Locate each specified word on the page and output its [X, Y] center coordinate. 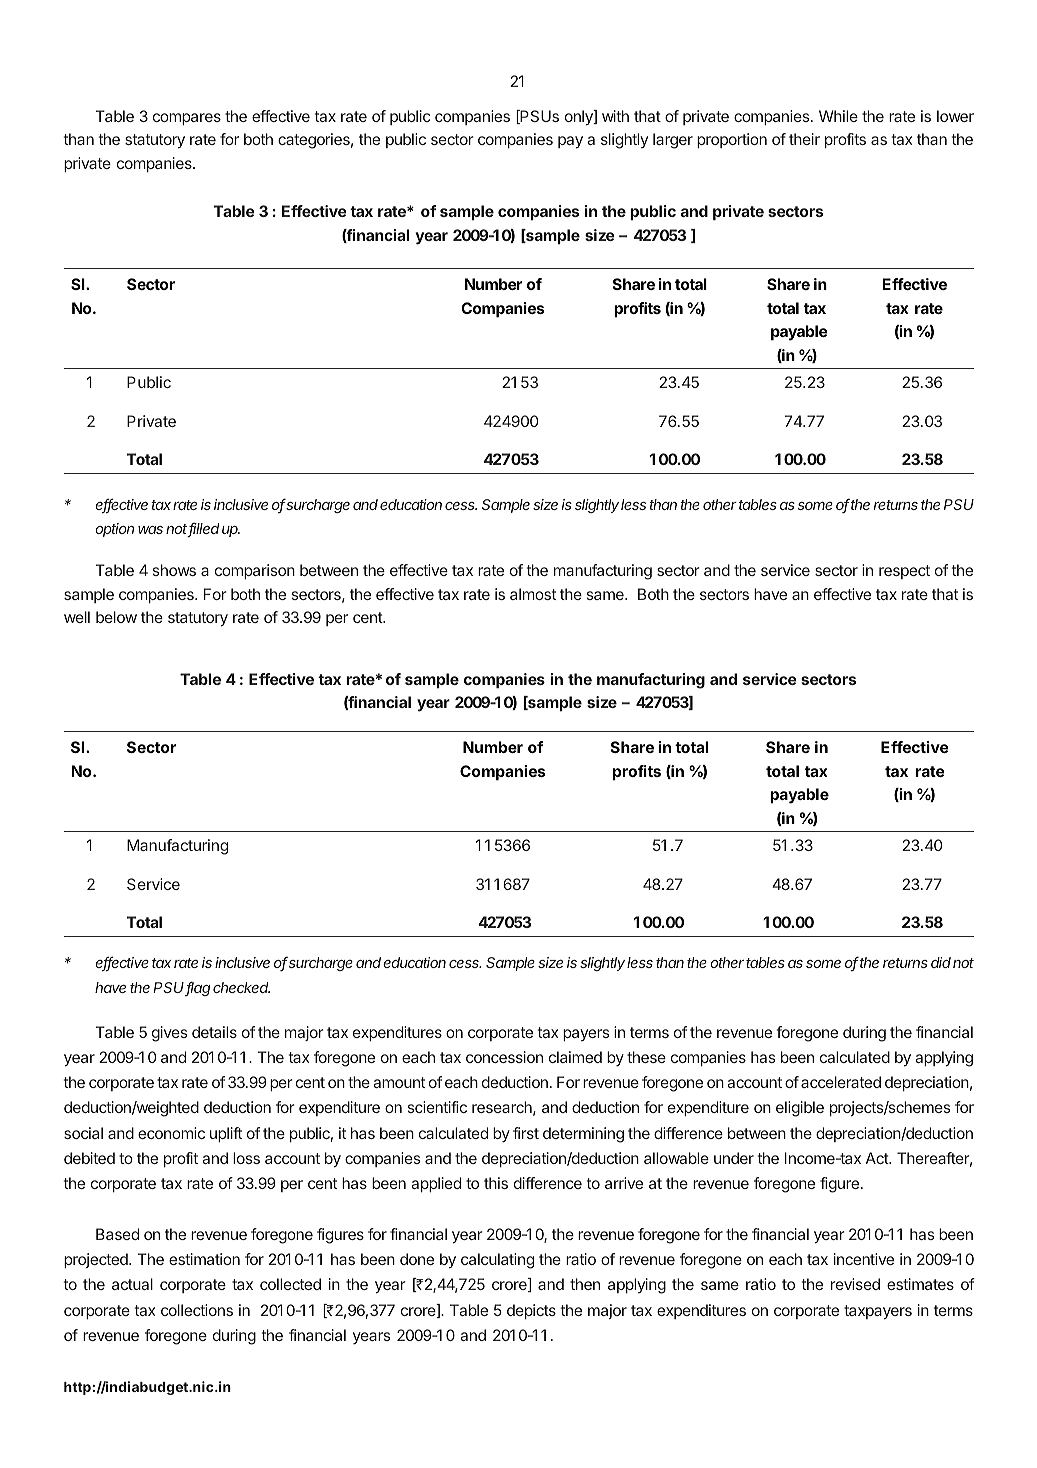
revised [855, 1284]
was [150, 530]
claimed [575, 1057]
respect [904, 572]
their [804, 139]
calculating [497, 1261]
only [580, 118]
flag [198, 988]
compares [187, 119]
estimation [204, 1259]
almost [533, 594]
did [941, 962]
